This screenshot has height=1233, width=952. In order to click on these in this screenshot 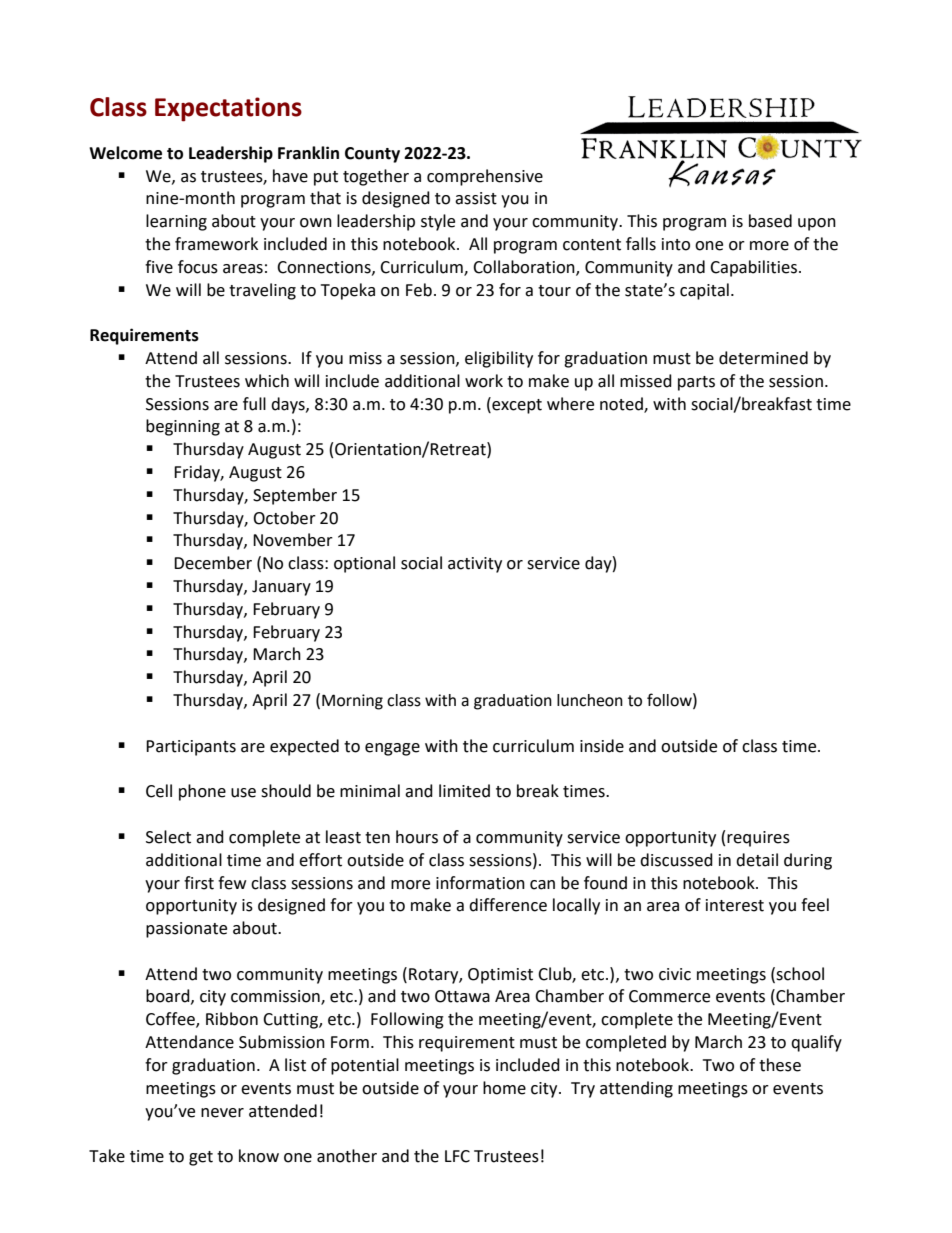, I will do `click(780, 1065)`.
